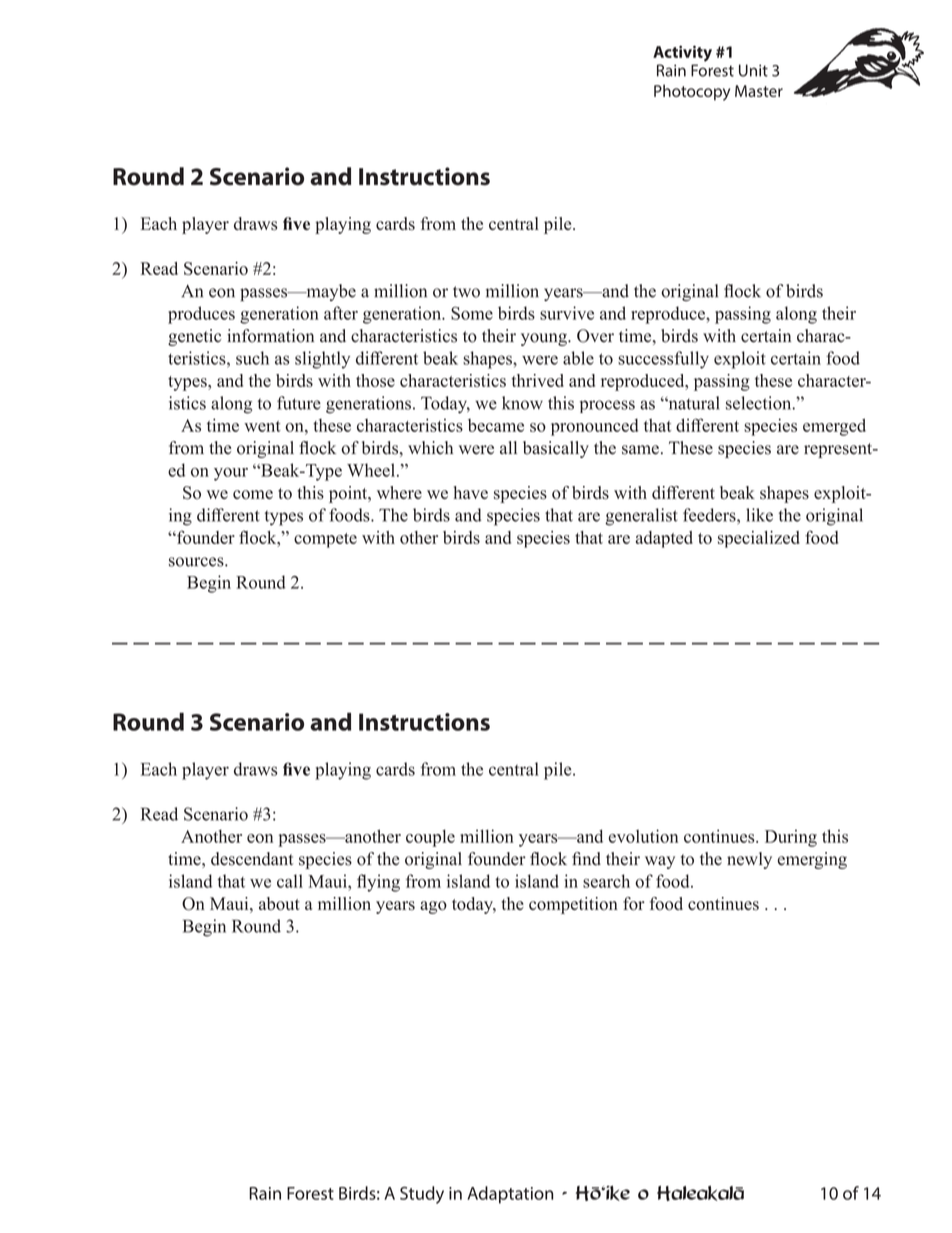 The image size is (952, 1233). Describe the element at coordinates (759, 91) in the page. I see `Master` at that location.
